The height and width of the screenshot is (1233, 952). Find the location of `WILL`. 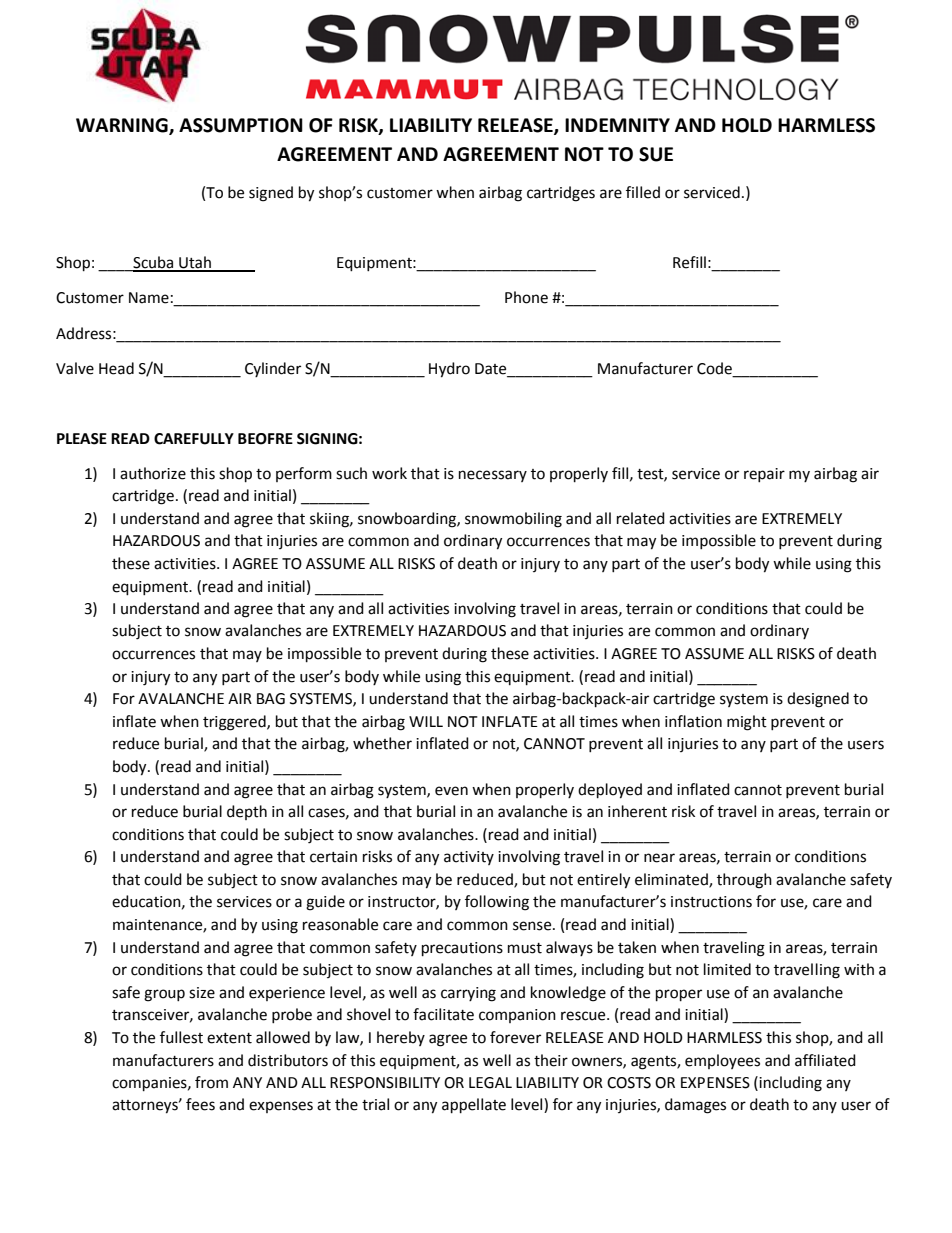

WILL is located at coordinates (426, 721).
